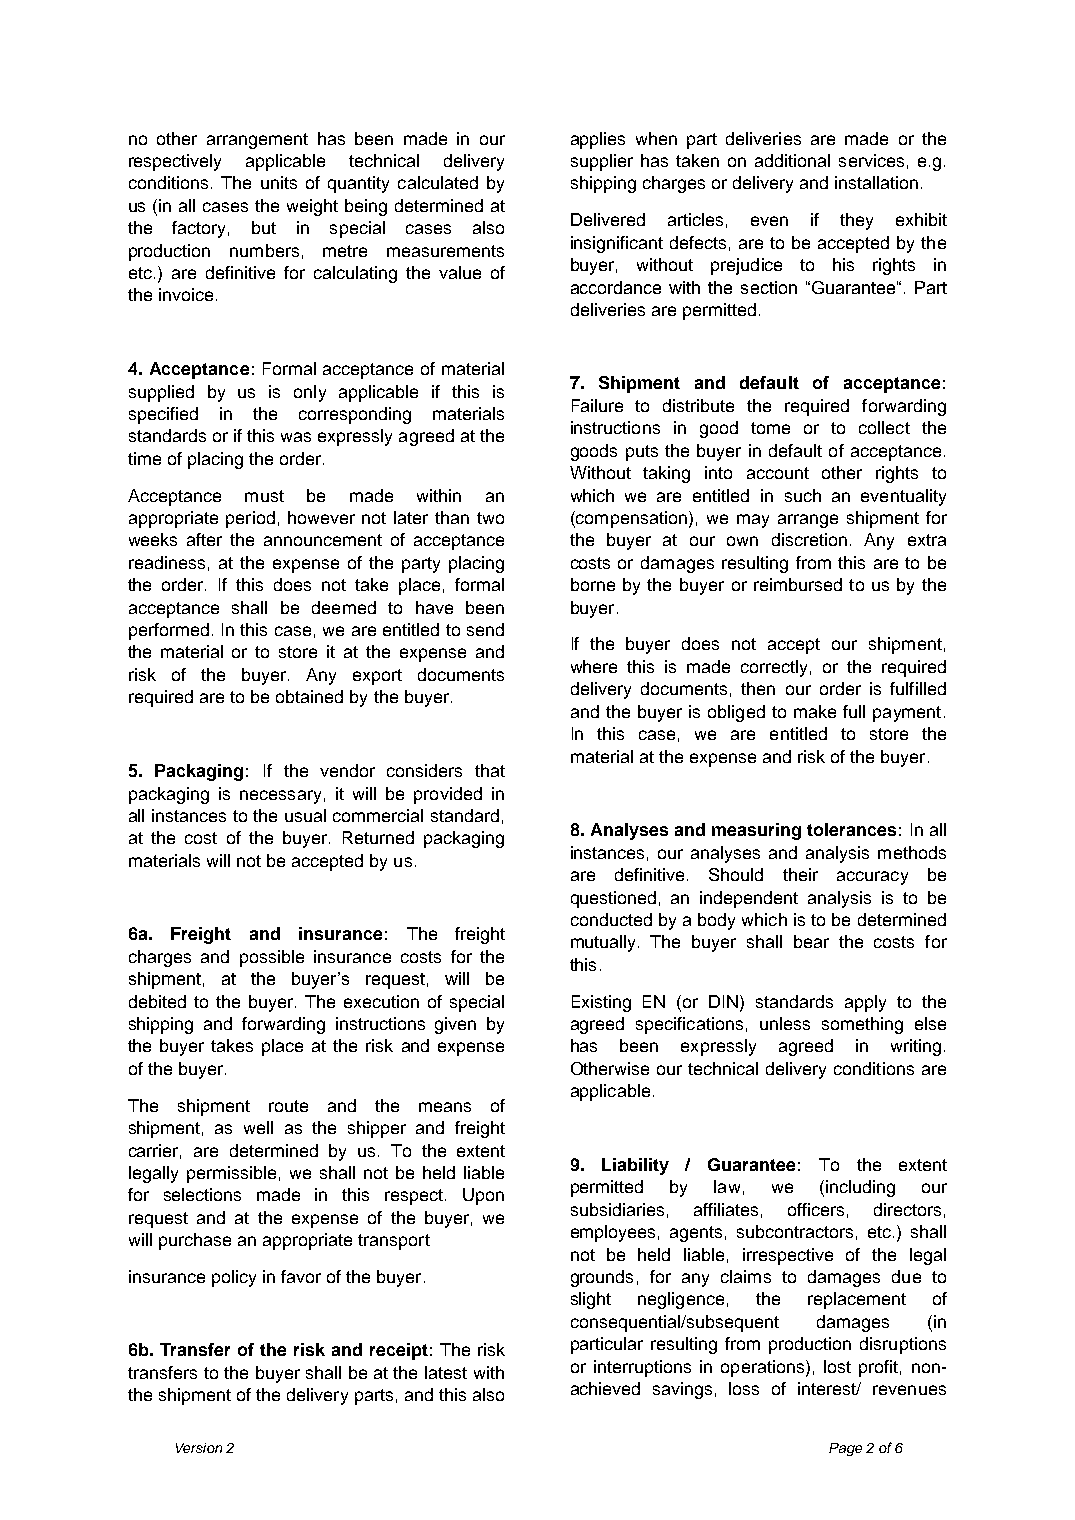  I want to click on necessary, so click(280, 797).
